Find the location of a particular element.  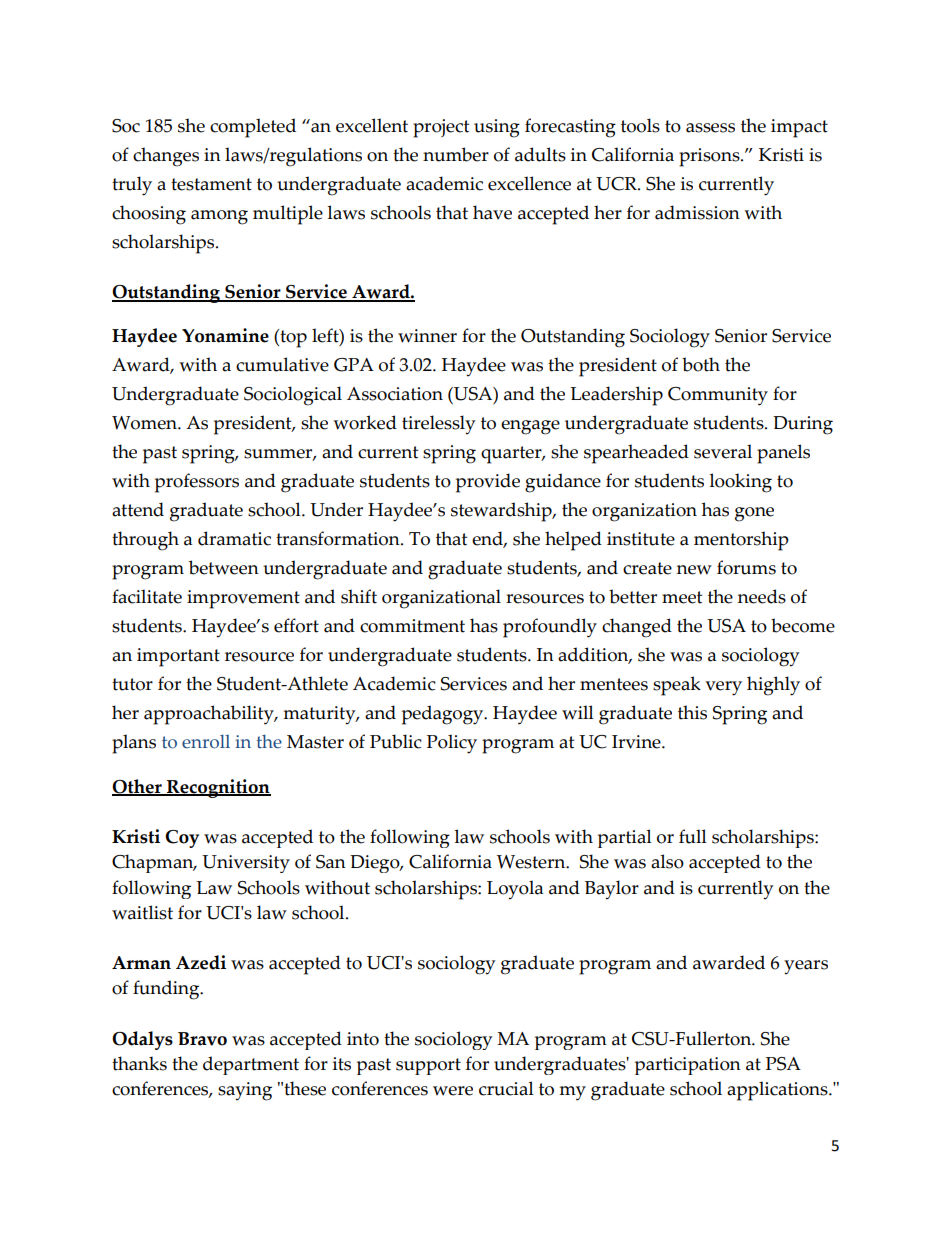

needs is located at coordinates (762, 596).
